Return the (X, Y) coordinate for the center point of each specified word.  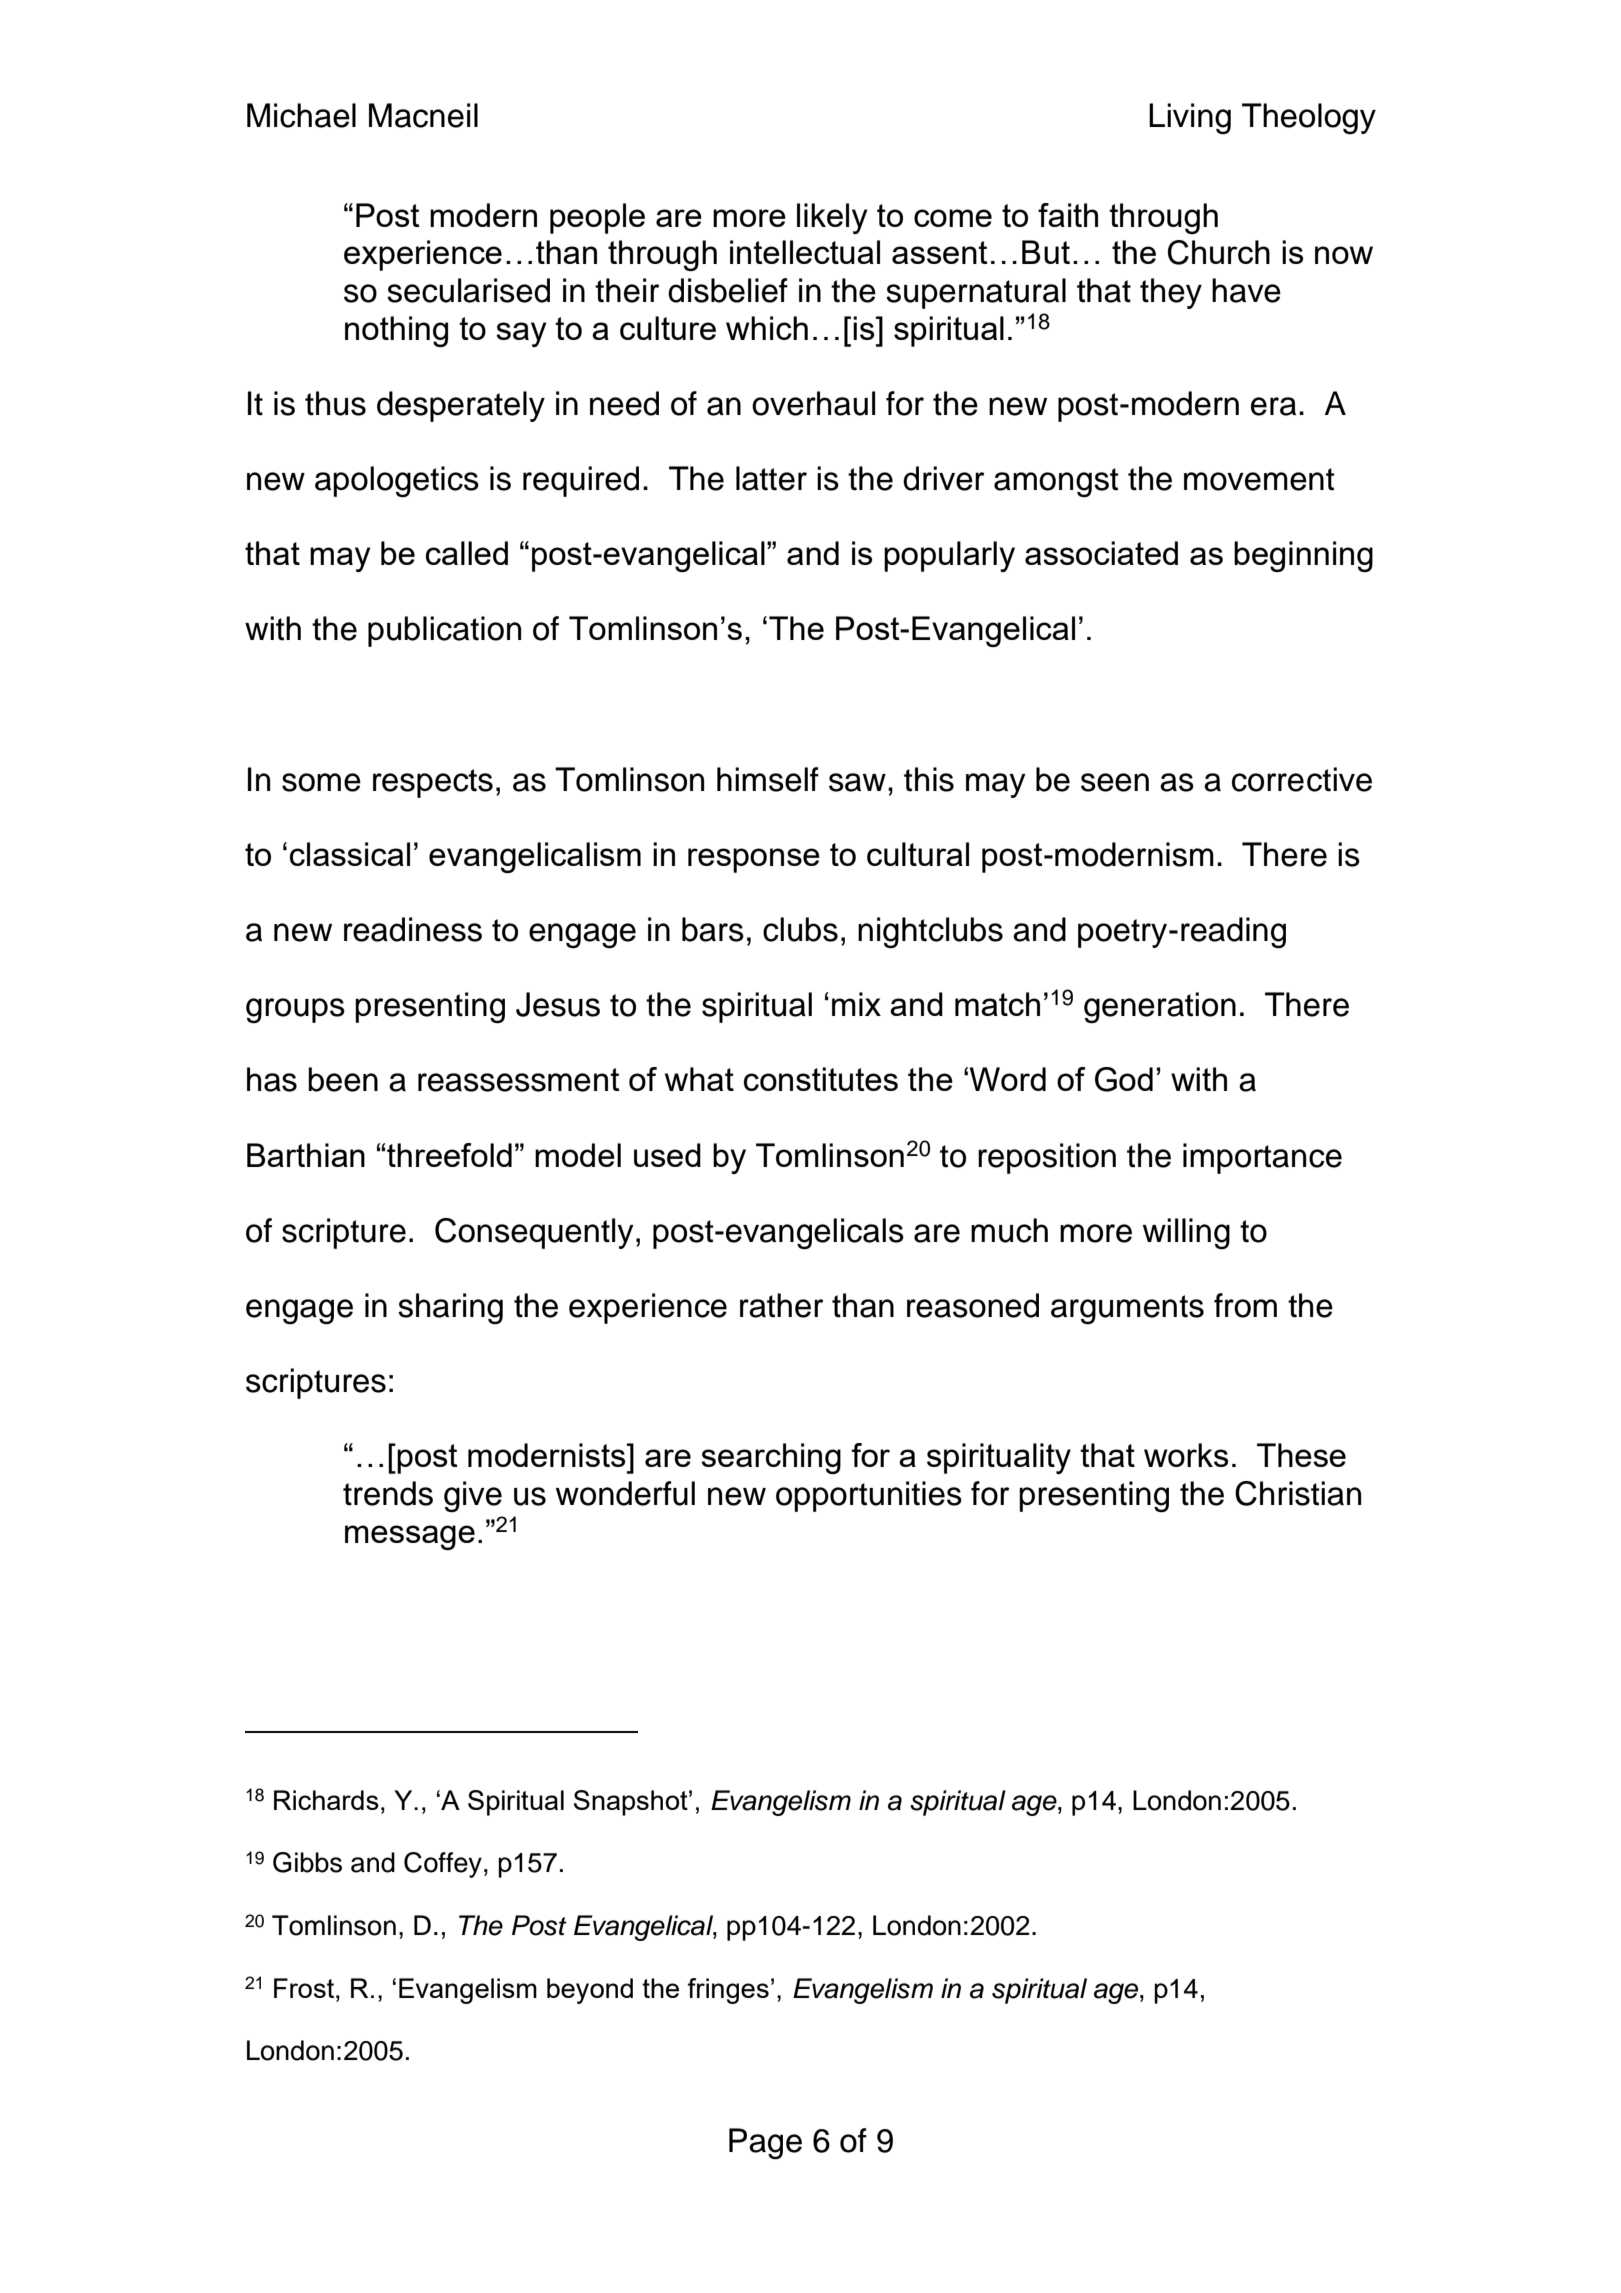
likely (832, 218)
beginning (1303, 556)
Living (1190, 119)
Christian (1298, 1493)
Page (765, 2144)
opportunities (869, 1496)
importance (1262, 1158)
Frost (305, 1988)
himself (768, 779)
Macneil (423, 115)
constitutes (821, 1079)
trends (388, 1493)
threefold (449, 1155)
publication (444, 631)
